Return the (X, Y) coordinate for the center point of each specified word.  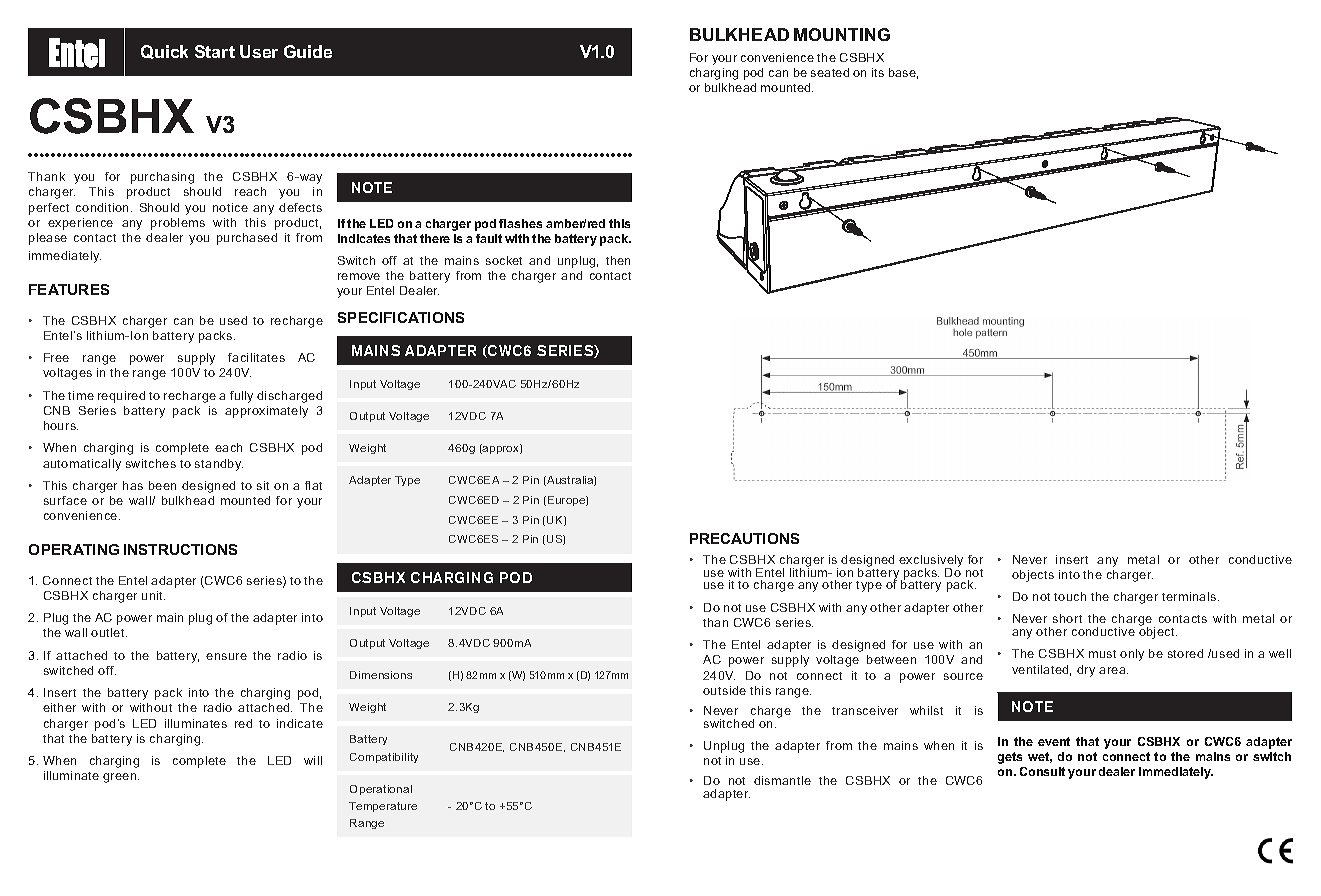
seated (830, 72)
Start (215, 51)
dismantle (782, 780)
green (121, 778)
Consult (1042, 771)
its (878, 72)
